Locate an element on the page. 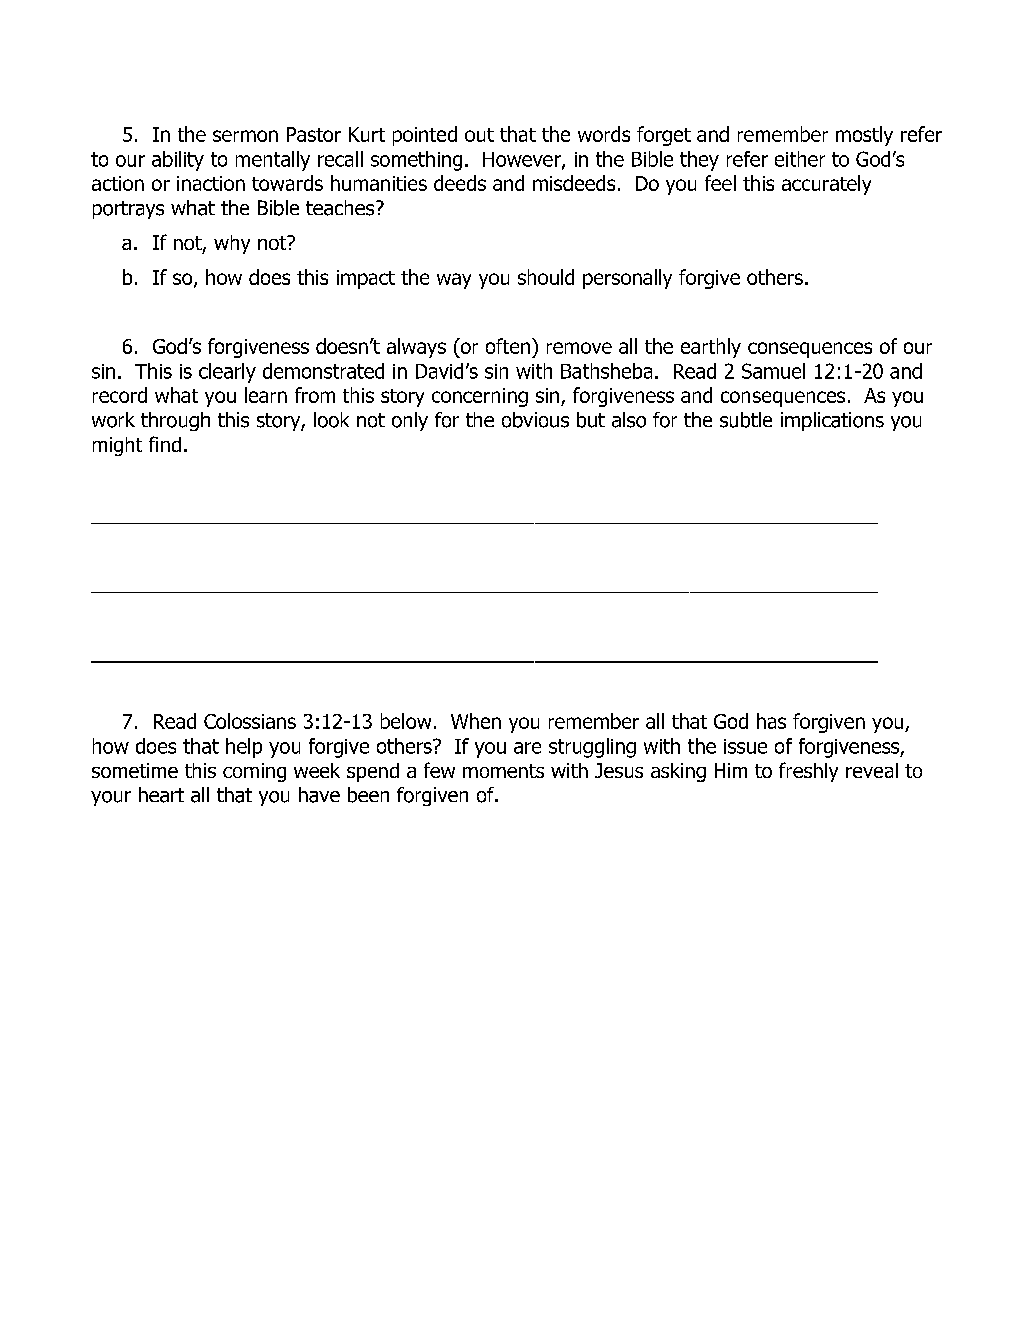 This document has height=1339, width=1035. either is located at coordinates (800, 159).
